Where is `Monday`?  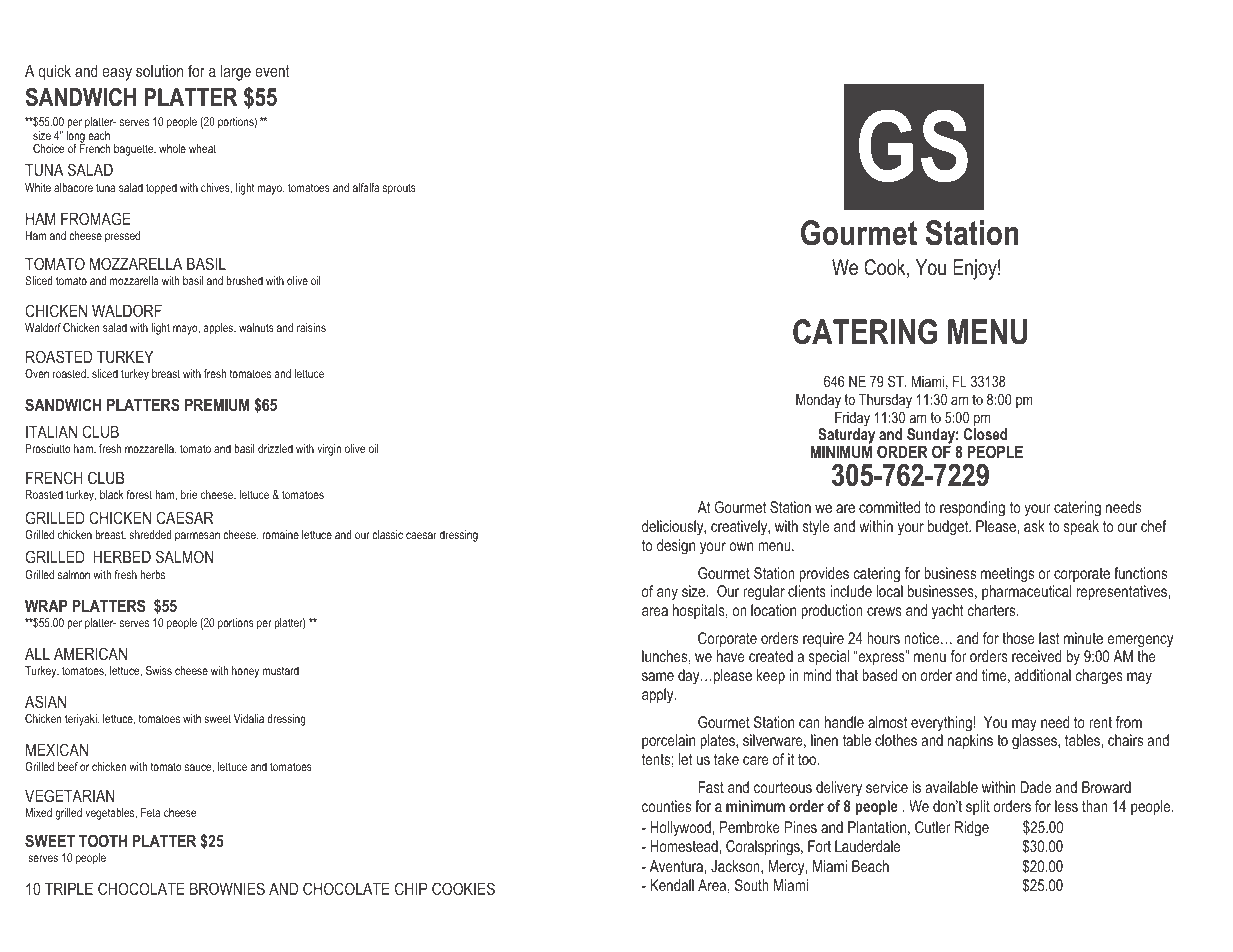 Monday is located at coordinates (818, 401).
